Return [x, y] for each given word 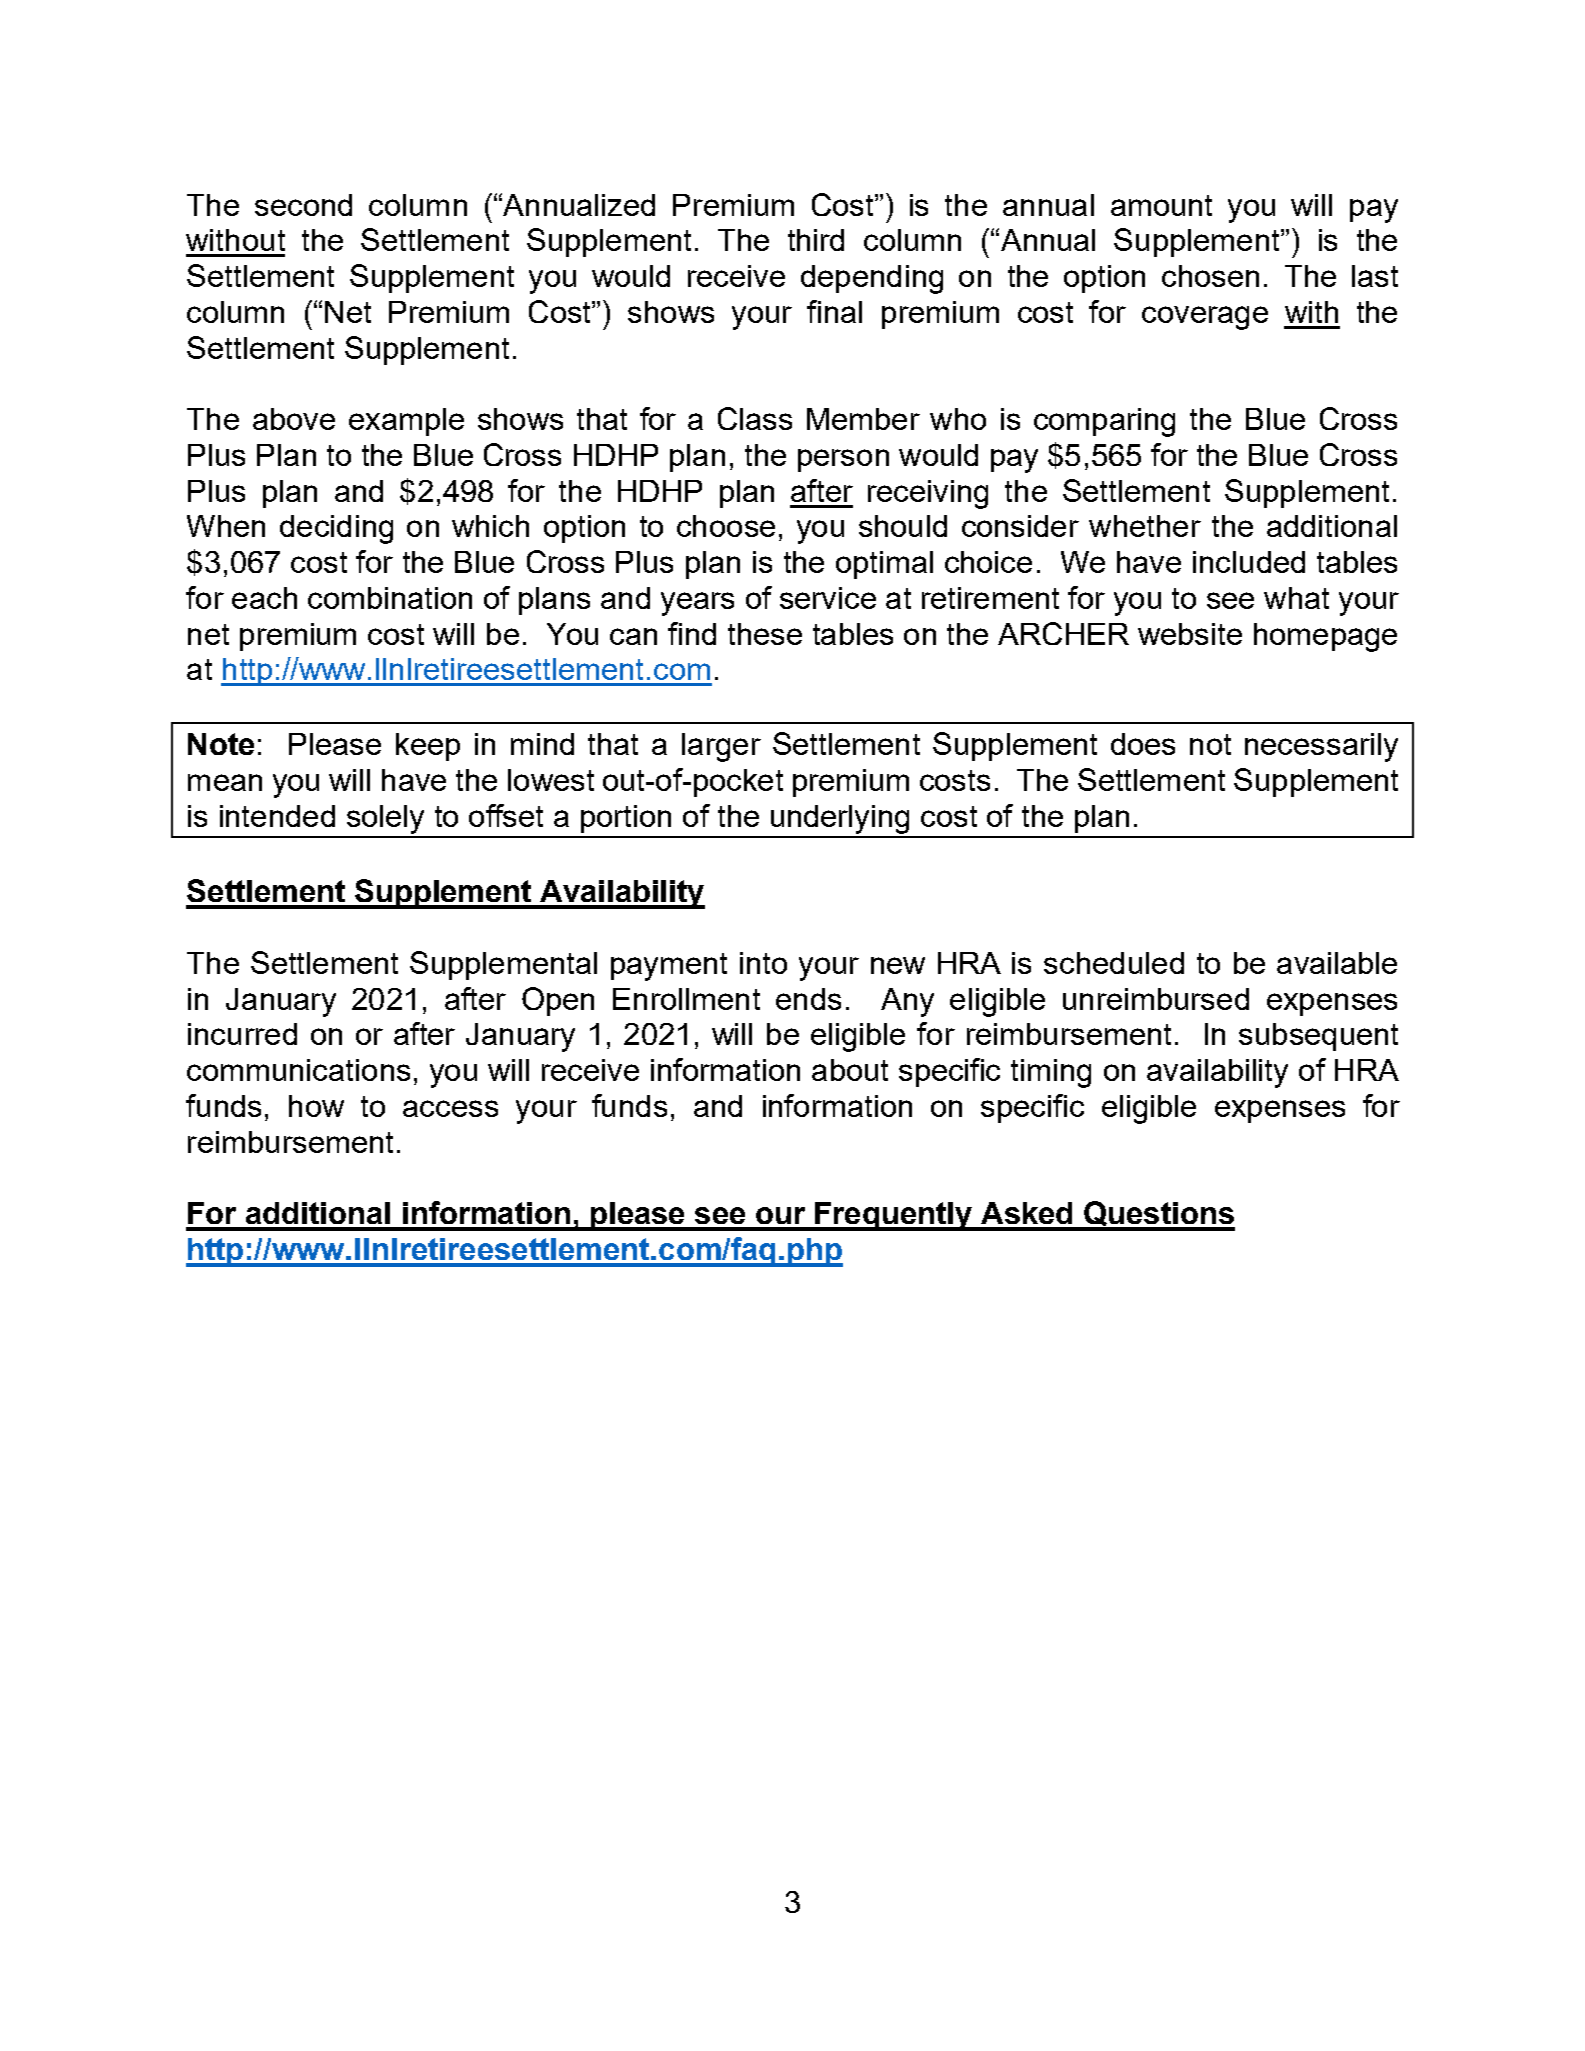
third [816, 240]
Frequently [893, 1216]
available [1337, 963]
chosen [1210, 276]
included [1249, 562]
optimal [884, 565]
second [303, 205]
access [450, 1108]
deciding [336, 529]
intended [277, 816]
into [763, 963]
